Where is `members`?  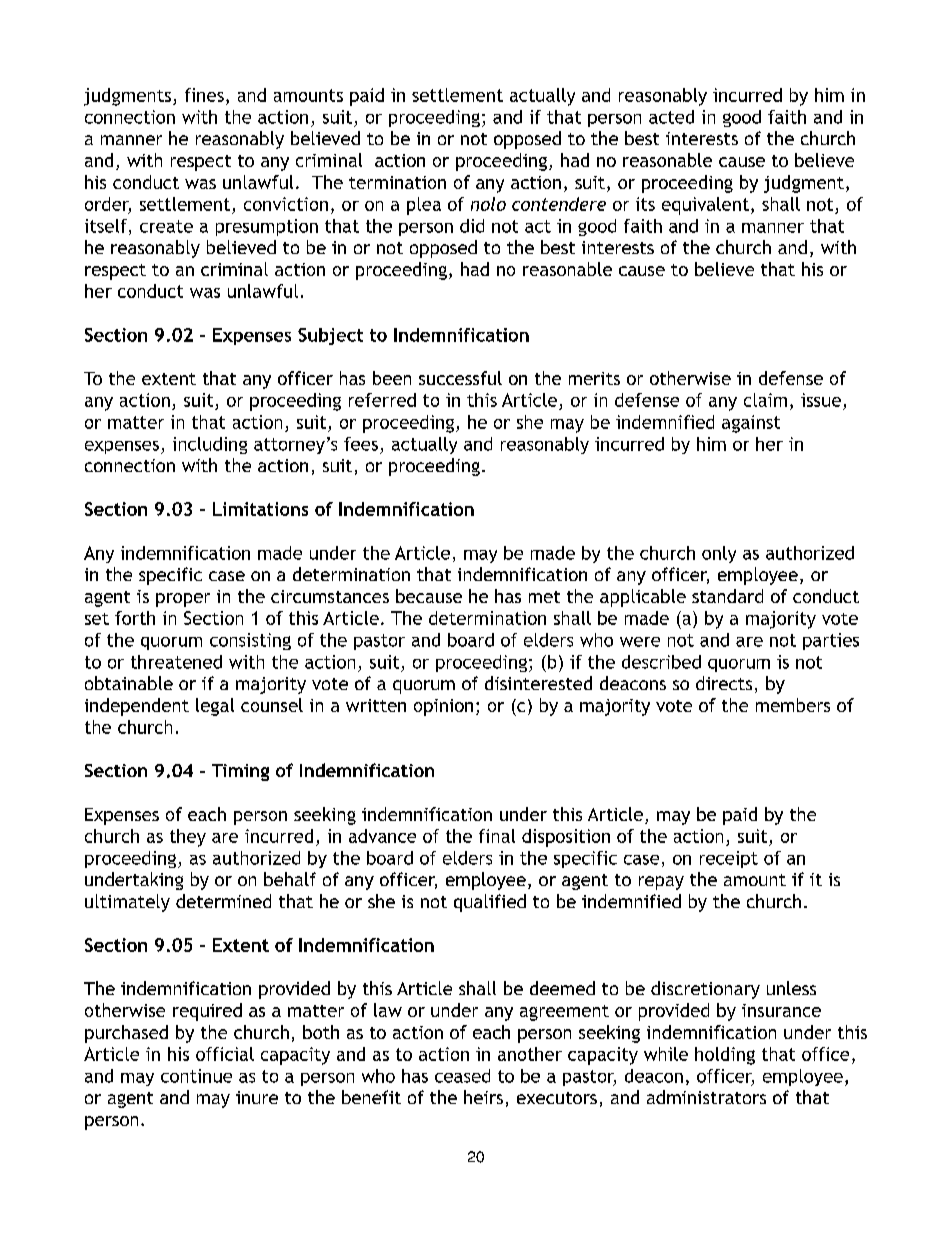 members is located at coordinates (793, 705).
